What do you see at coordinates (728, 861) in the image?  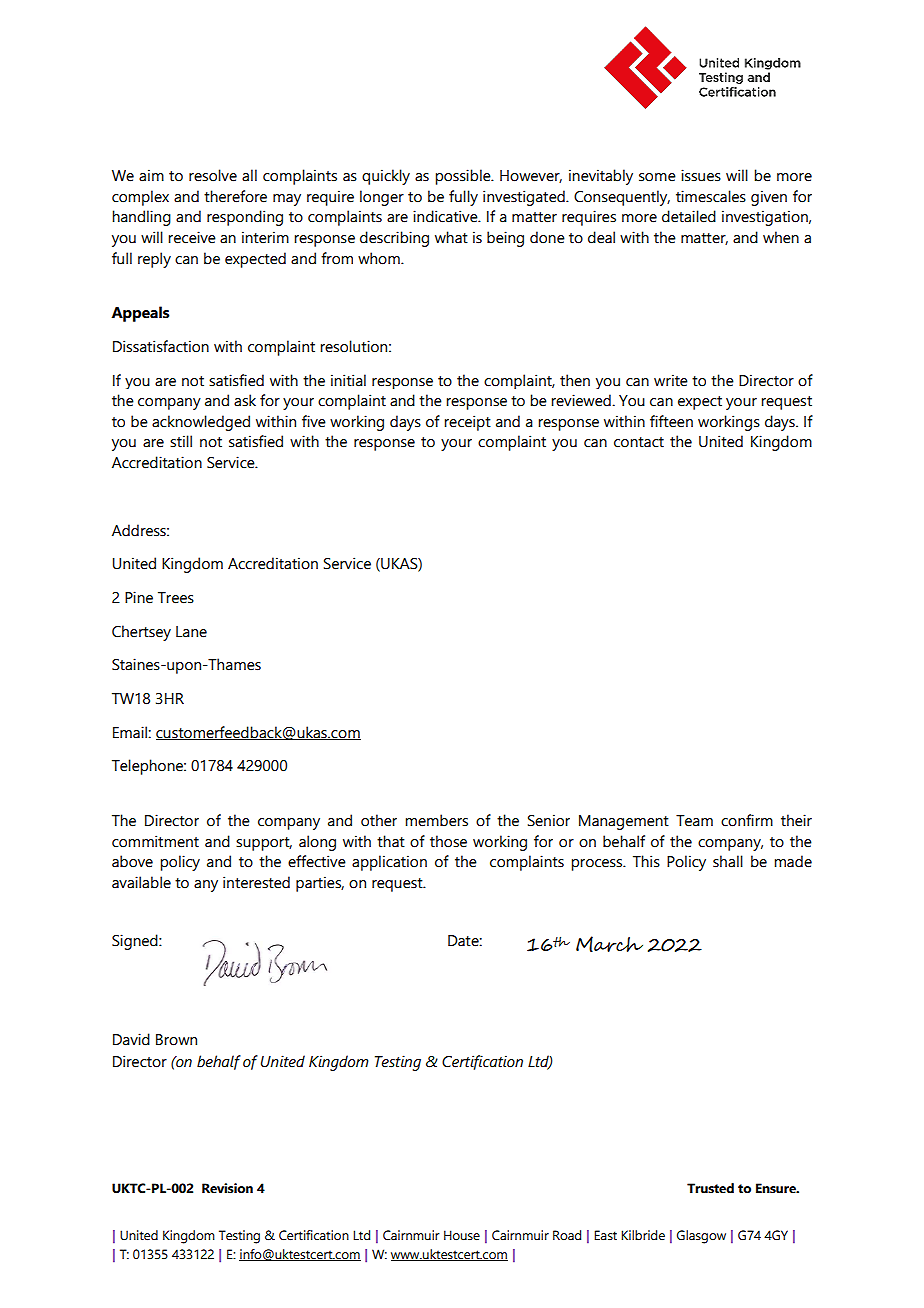 I see `shall` at bounding box center [728, 861].
